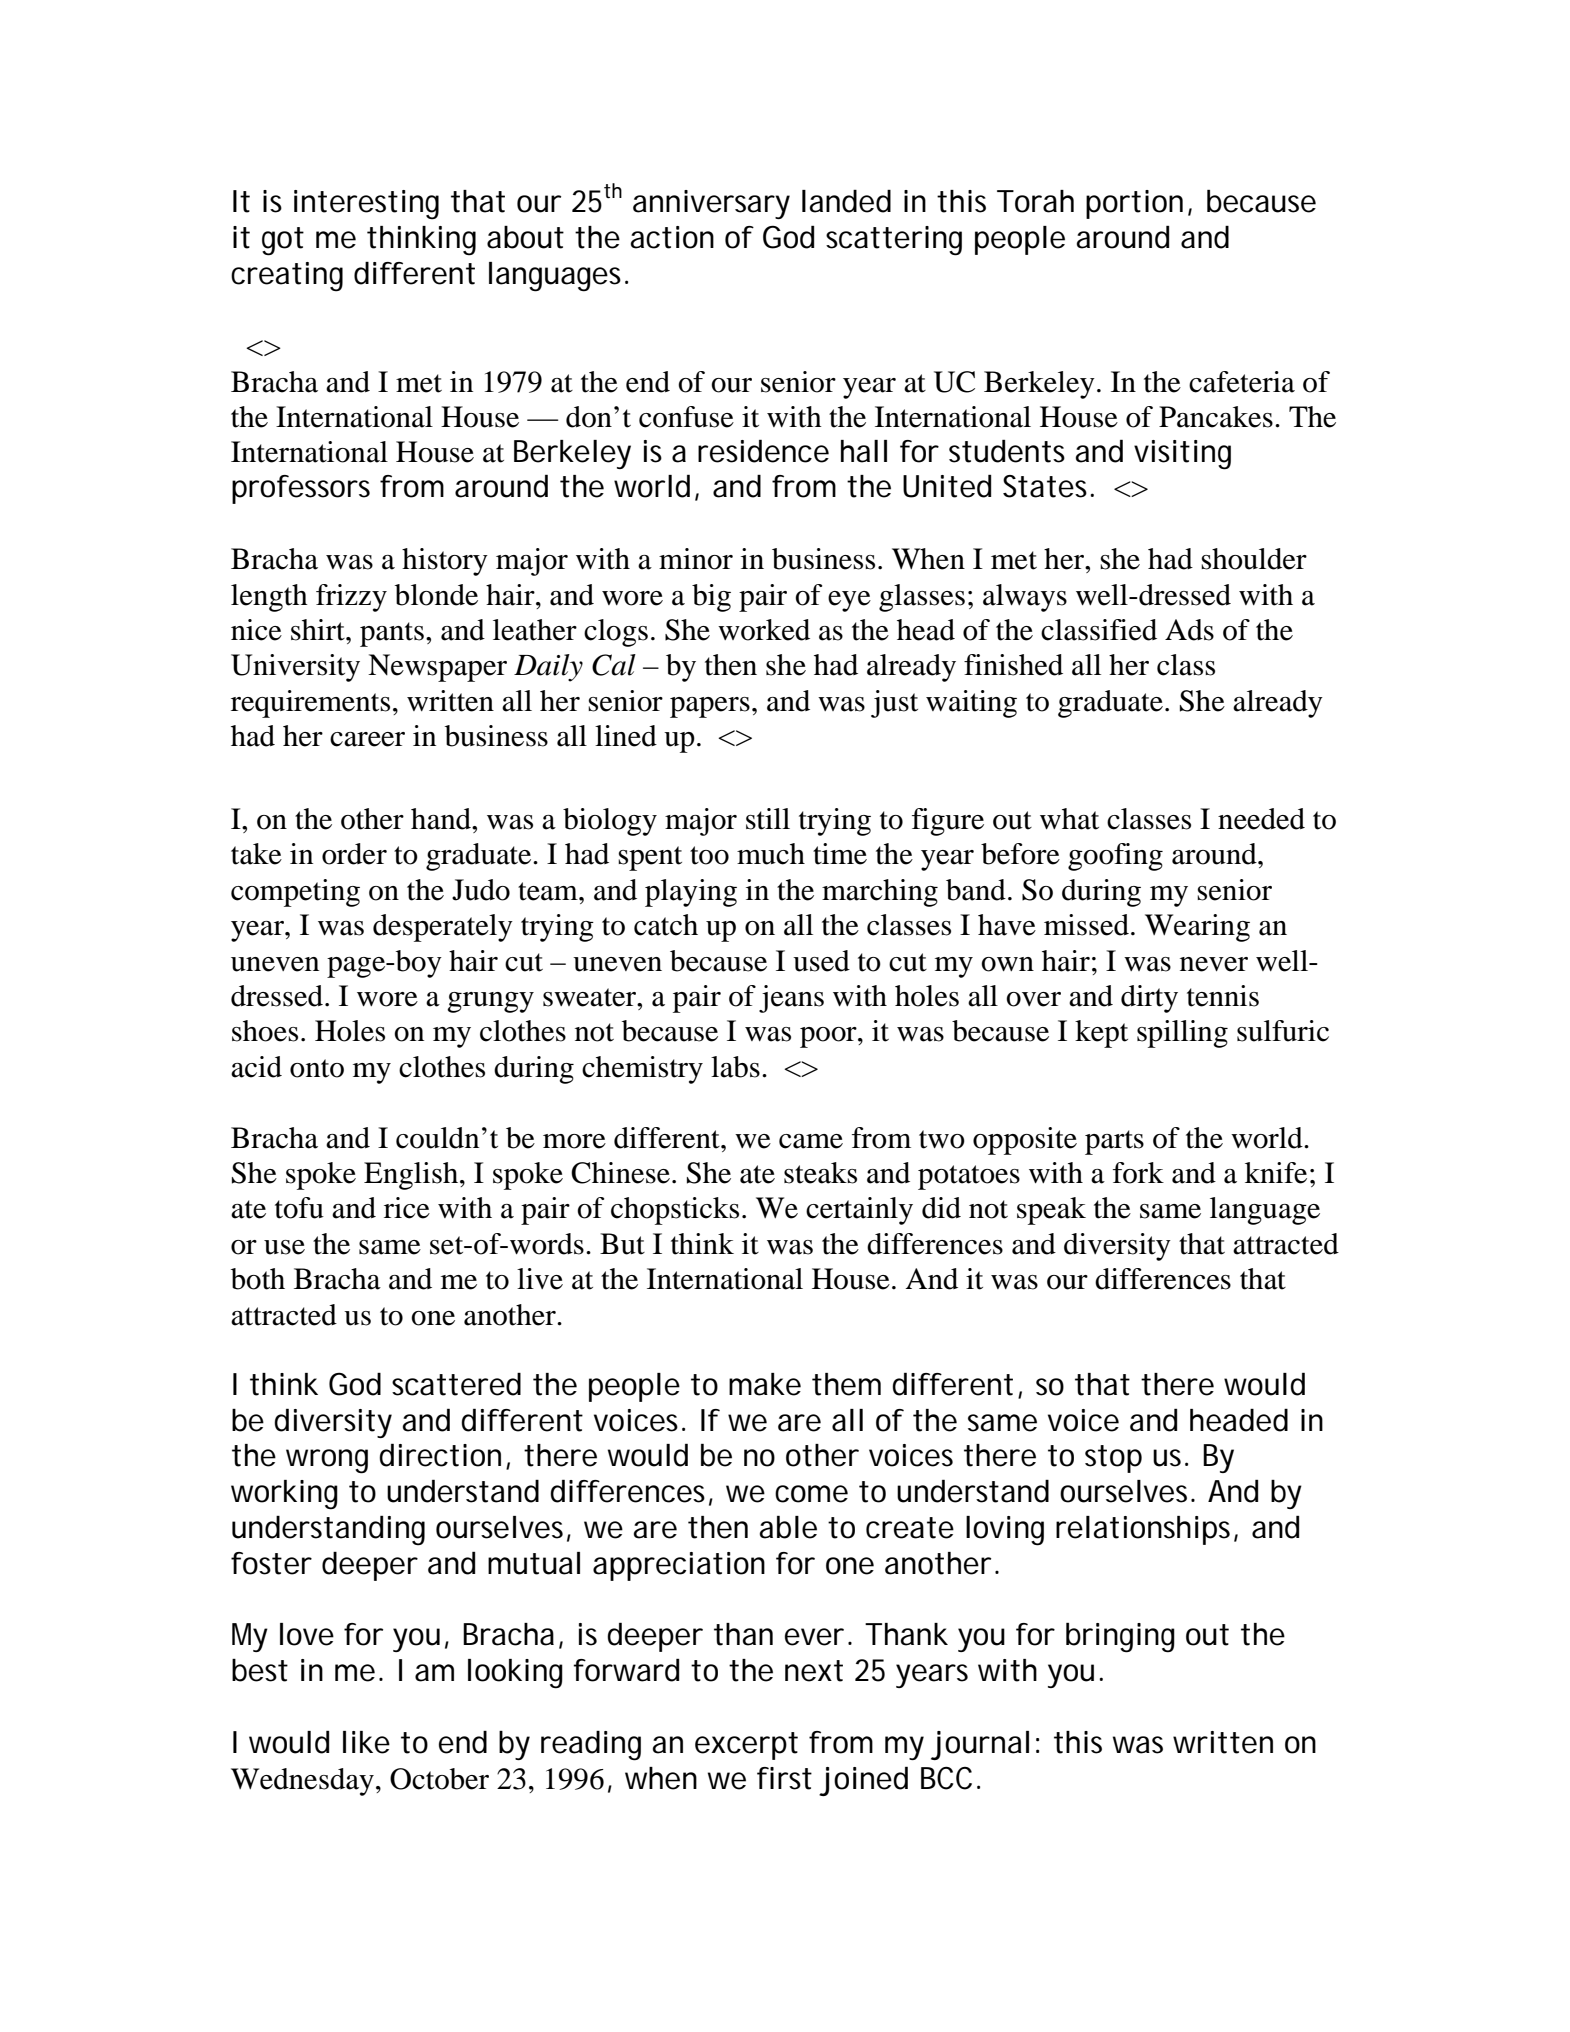 This screenshot has width=1570, height=2032. Describe the element at coordinates (439, 1779) in the screenshot. I see `October` at that location.
